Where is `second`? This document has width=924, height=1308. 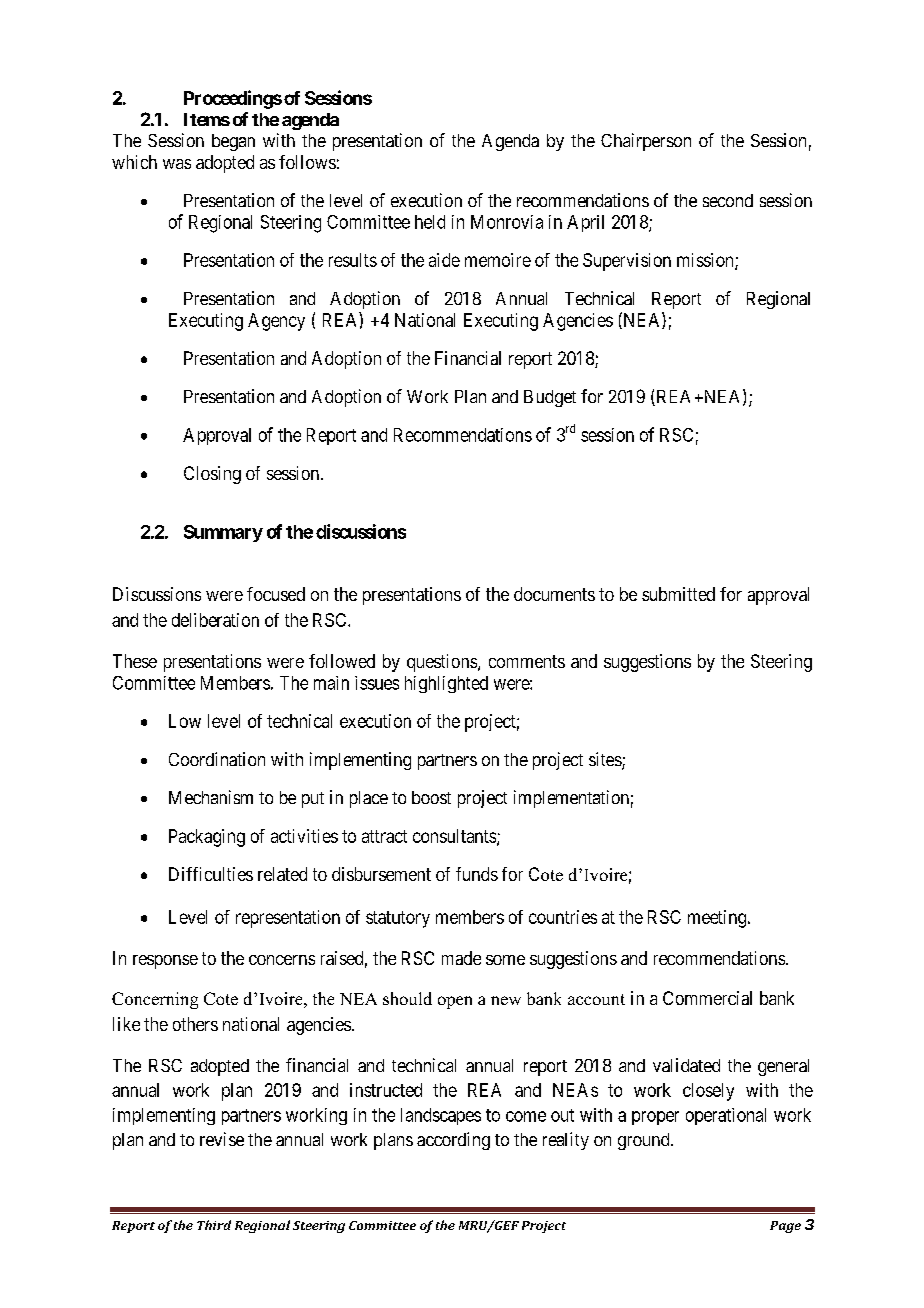 second is located at coordinates (728, 200).
